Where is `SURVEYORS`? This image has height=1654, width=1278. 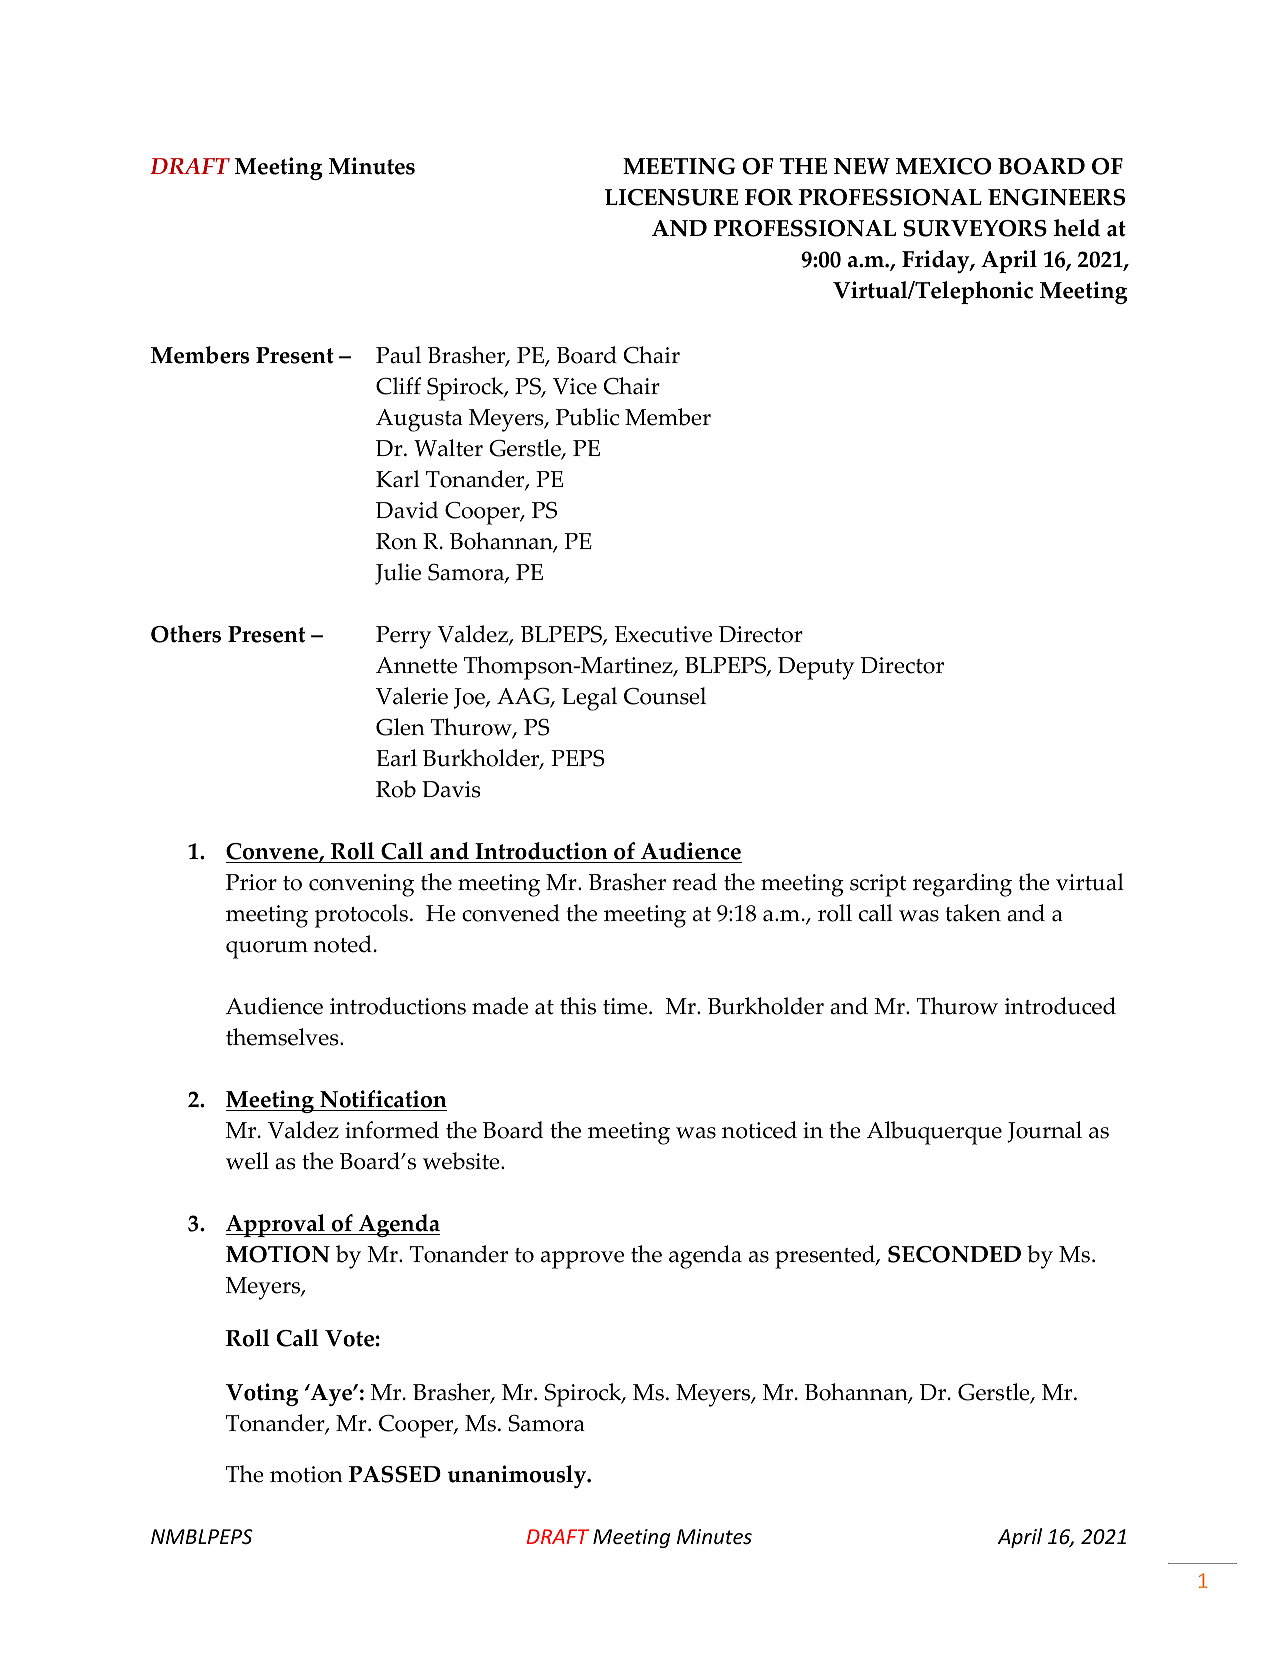 SURVEYORS is located at coordinates (975, 228).
